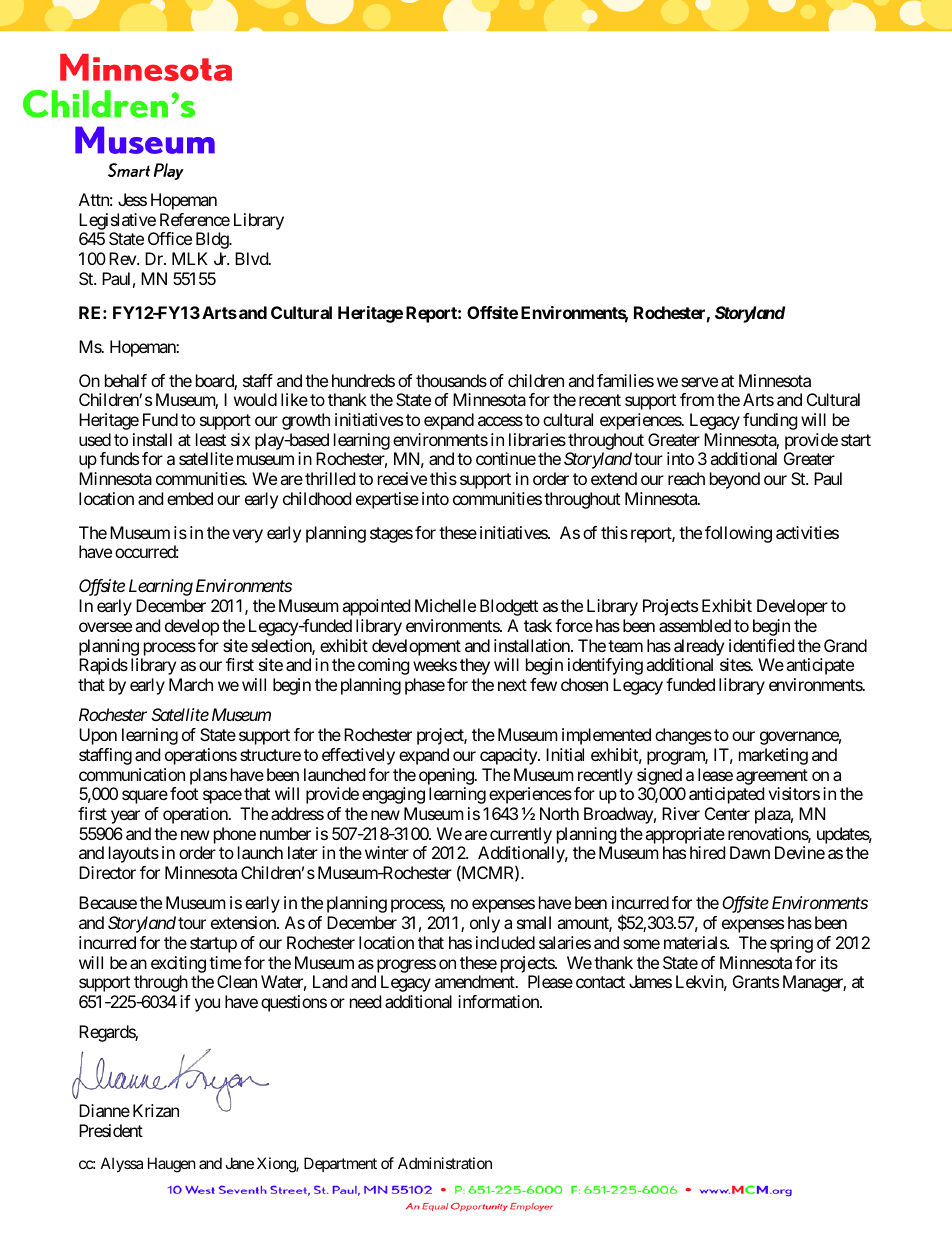  Describe the element at coordinates (727, 813) in the screenshot. I see `Center` at that location.
